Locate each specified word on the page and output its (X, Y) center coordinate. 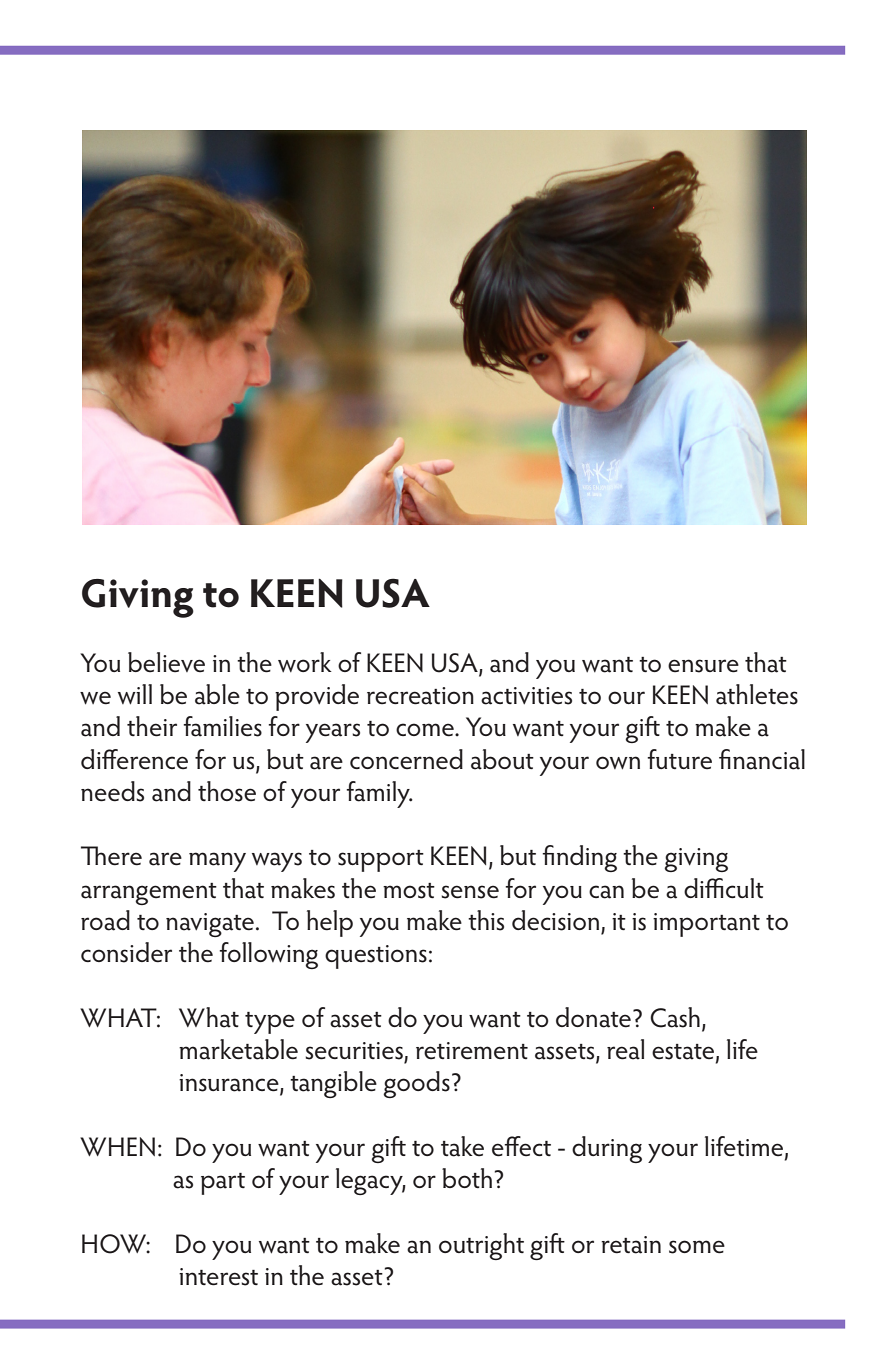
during (607, 1149)
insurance (230, 1084)
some (697, 1247)
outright (481, 1246)
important (706, 925)
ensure (703, 666)
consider (126, 952)
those (227, 791)
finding (579, 858)
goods (416, 1084)
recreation (420, 696)
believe (166, 662)
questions (376, 957)
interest (218, 1277)
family (379, 794)
